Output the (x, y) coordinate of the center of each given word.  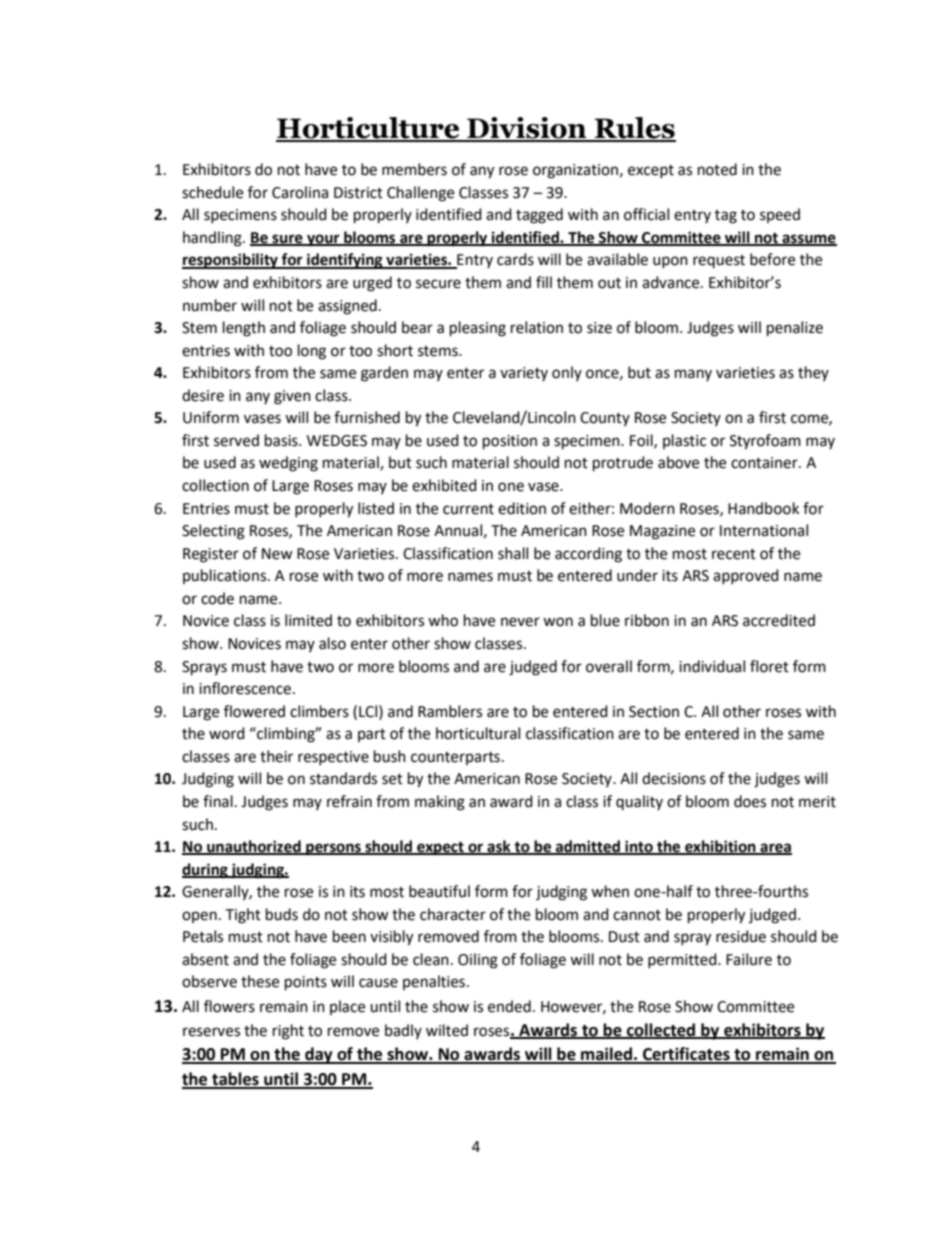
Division (527, 129)
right (288, 1032)
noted (717, 169)
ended (509, 1006)
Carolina (300, 192)
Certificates (686, 1055)
